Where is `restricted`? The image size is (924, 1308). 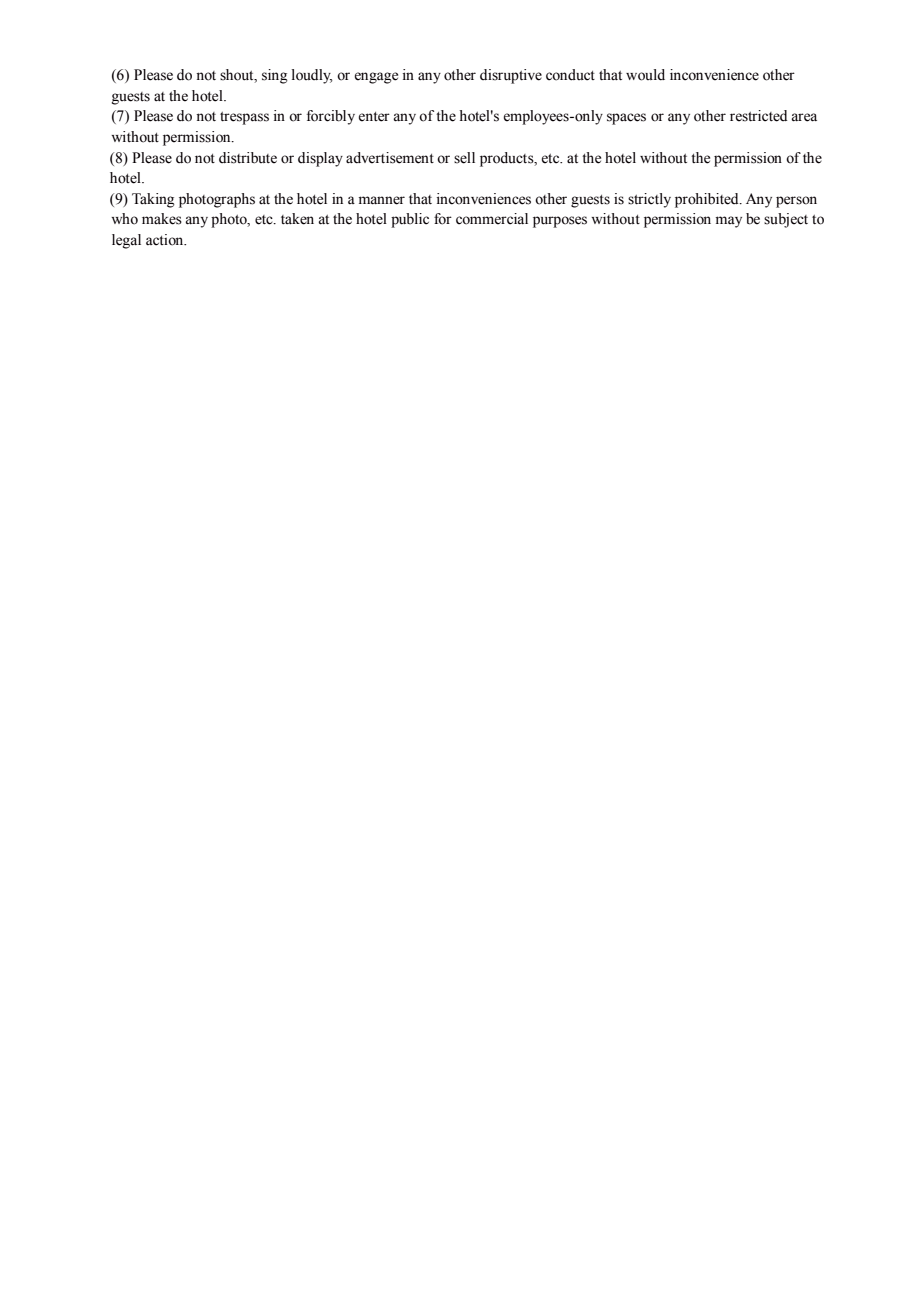 restricted is located at coordinates (758, 116).
